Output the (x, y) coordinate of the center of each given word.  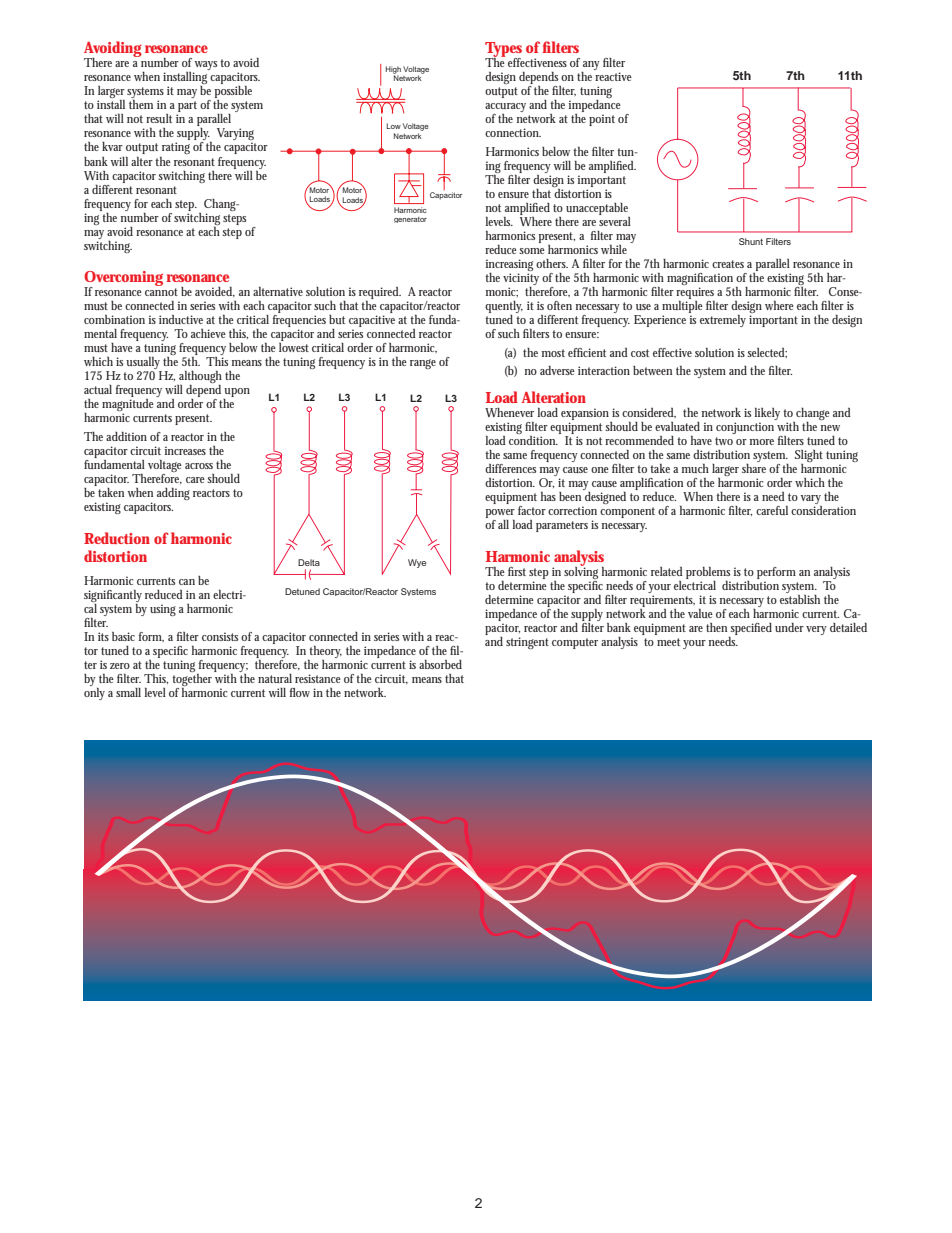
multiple (682, 307)
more (762, 442)
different (557, 319)
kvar (112, 146)
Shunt (751, 241)
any (591, 67)
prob (698, 573)
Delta (309, 562)
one (600, 470)
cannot (161, 292)
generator (410, 220)
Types (503, 51)
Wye (417, 563)
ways (206, 65)
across (199, 466)
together (192, 681)
